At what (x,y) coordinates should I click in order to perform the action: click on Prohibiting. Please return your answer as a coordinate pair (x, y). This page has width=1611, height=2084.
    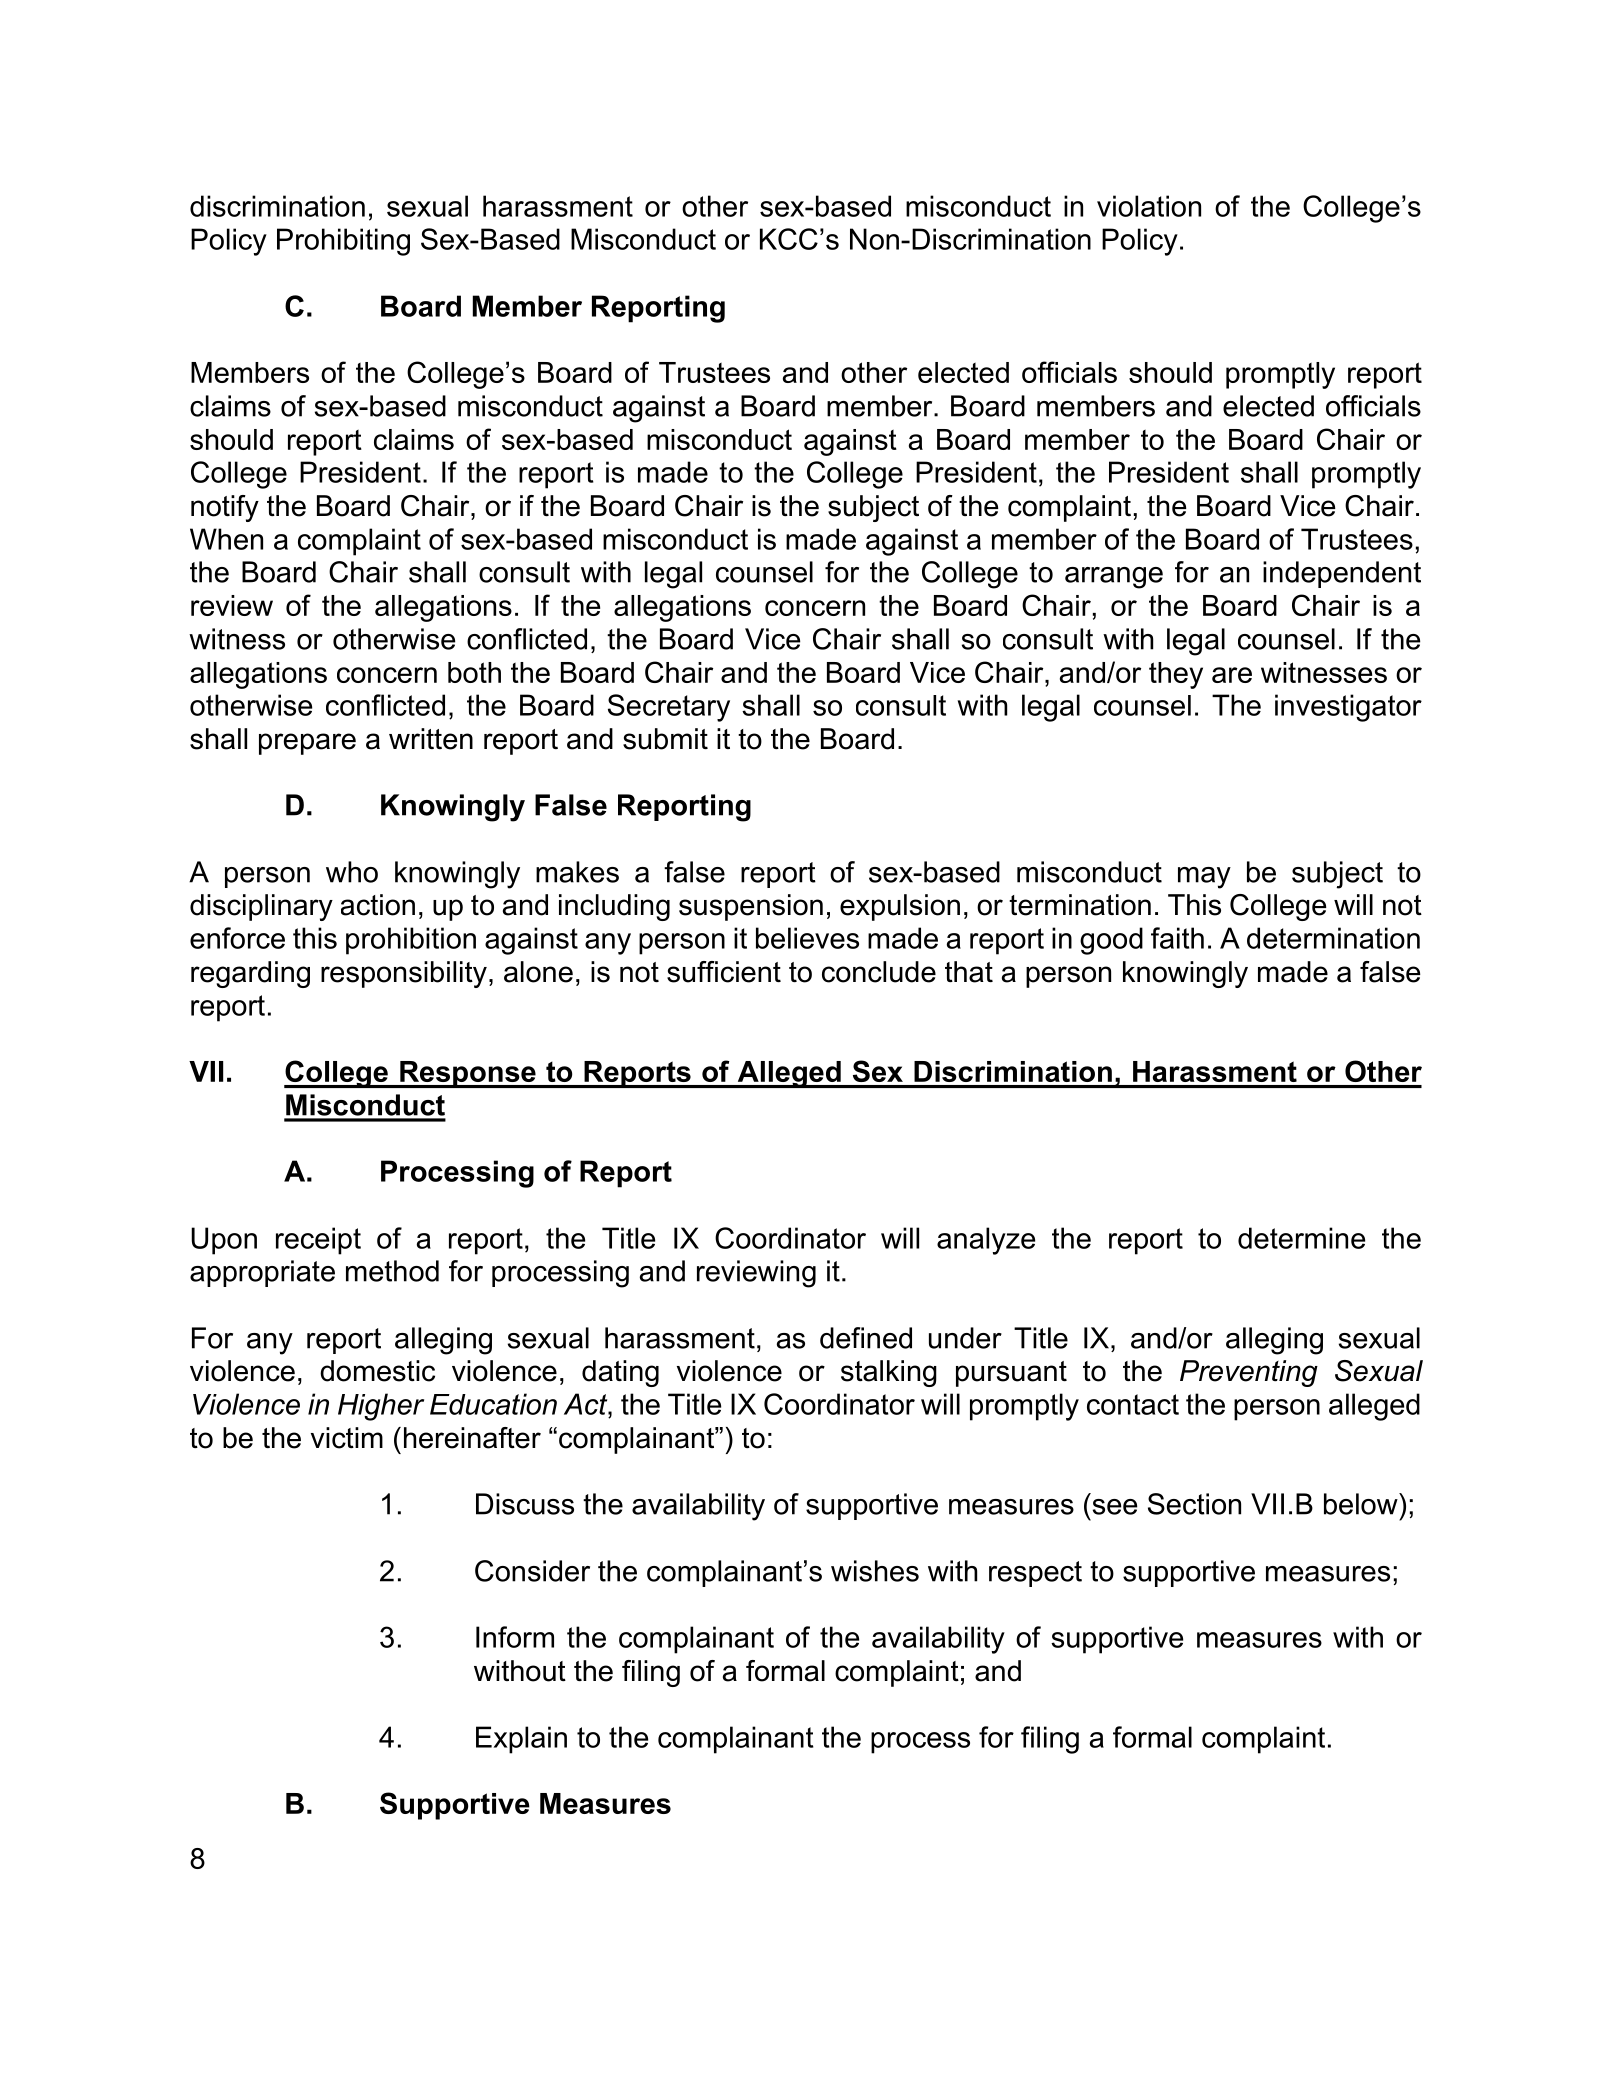
    Looking at the image, I should click on (343, 242).
